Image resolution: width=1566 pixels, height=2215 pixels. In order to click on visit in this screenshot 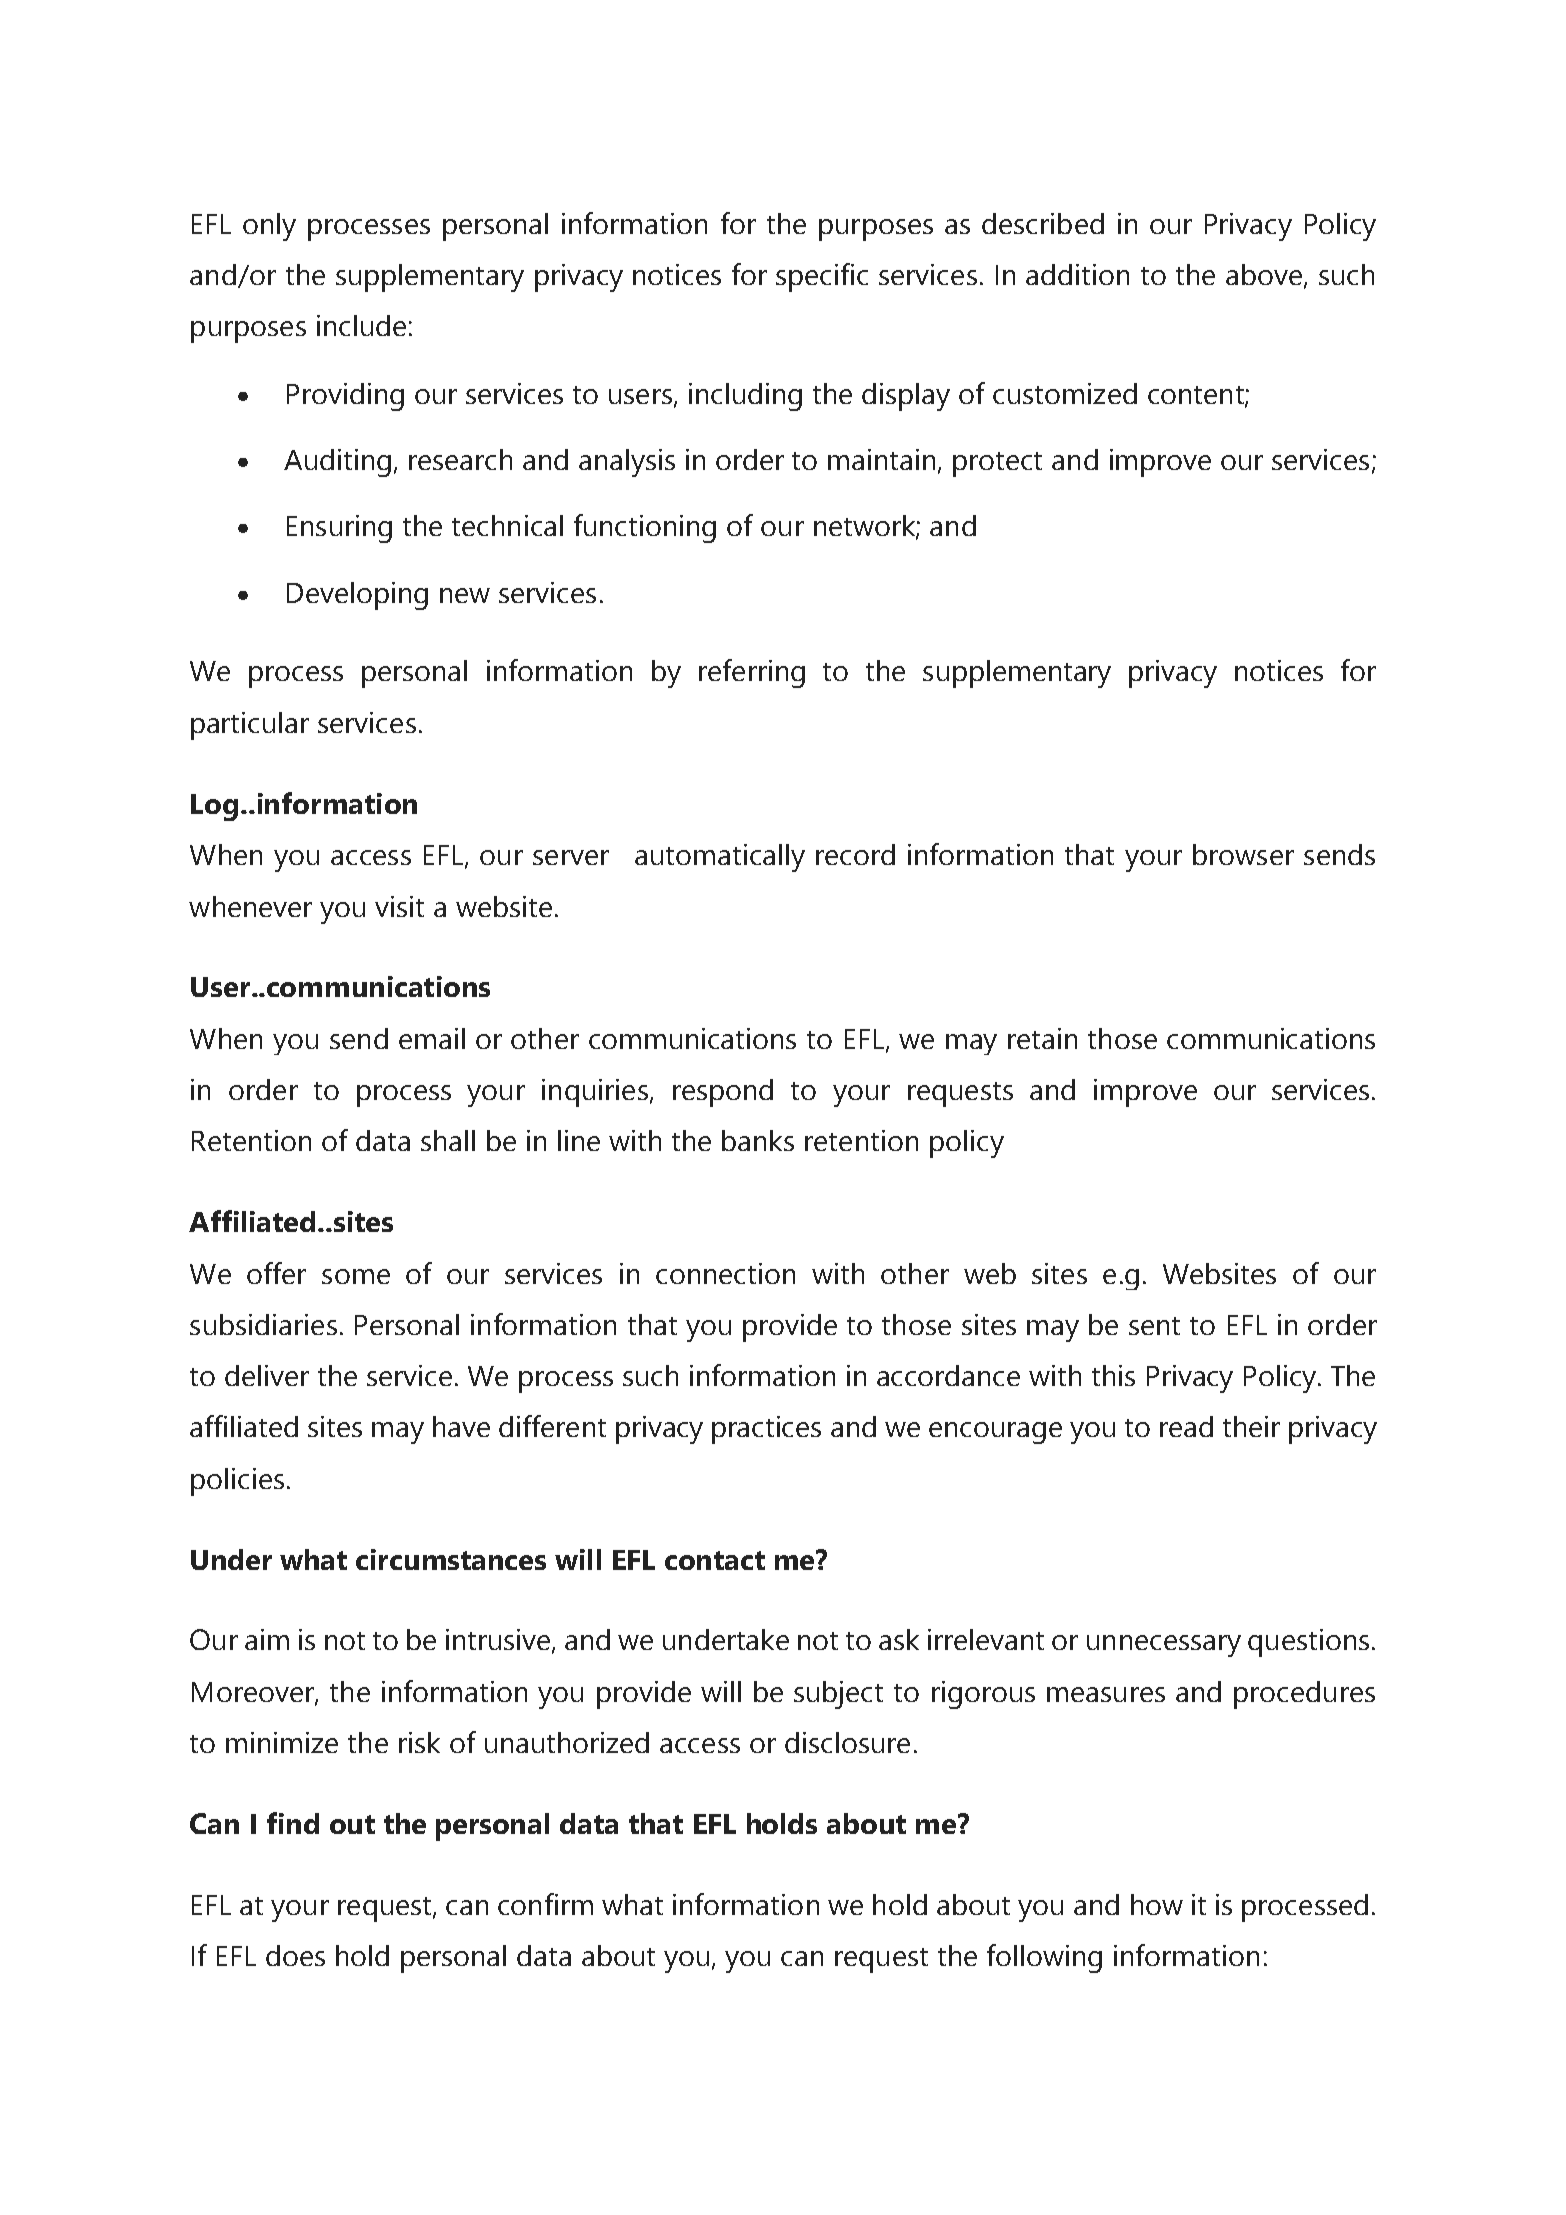, I will do `click(399, 906)`.
